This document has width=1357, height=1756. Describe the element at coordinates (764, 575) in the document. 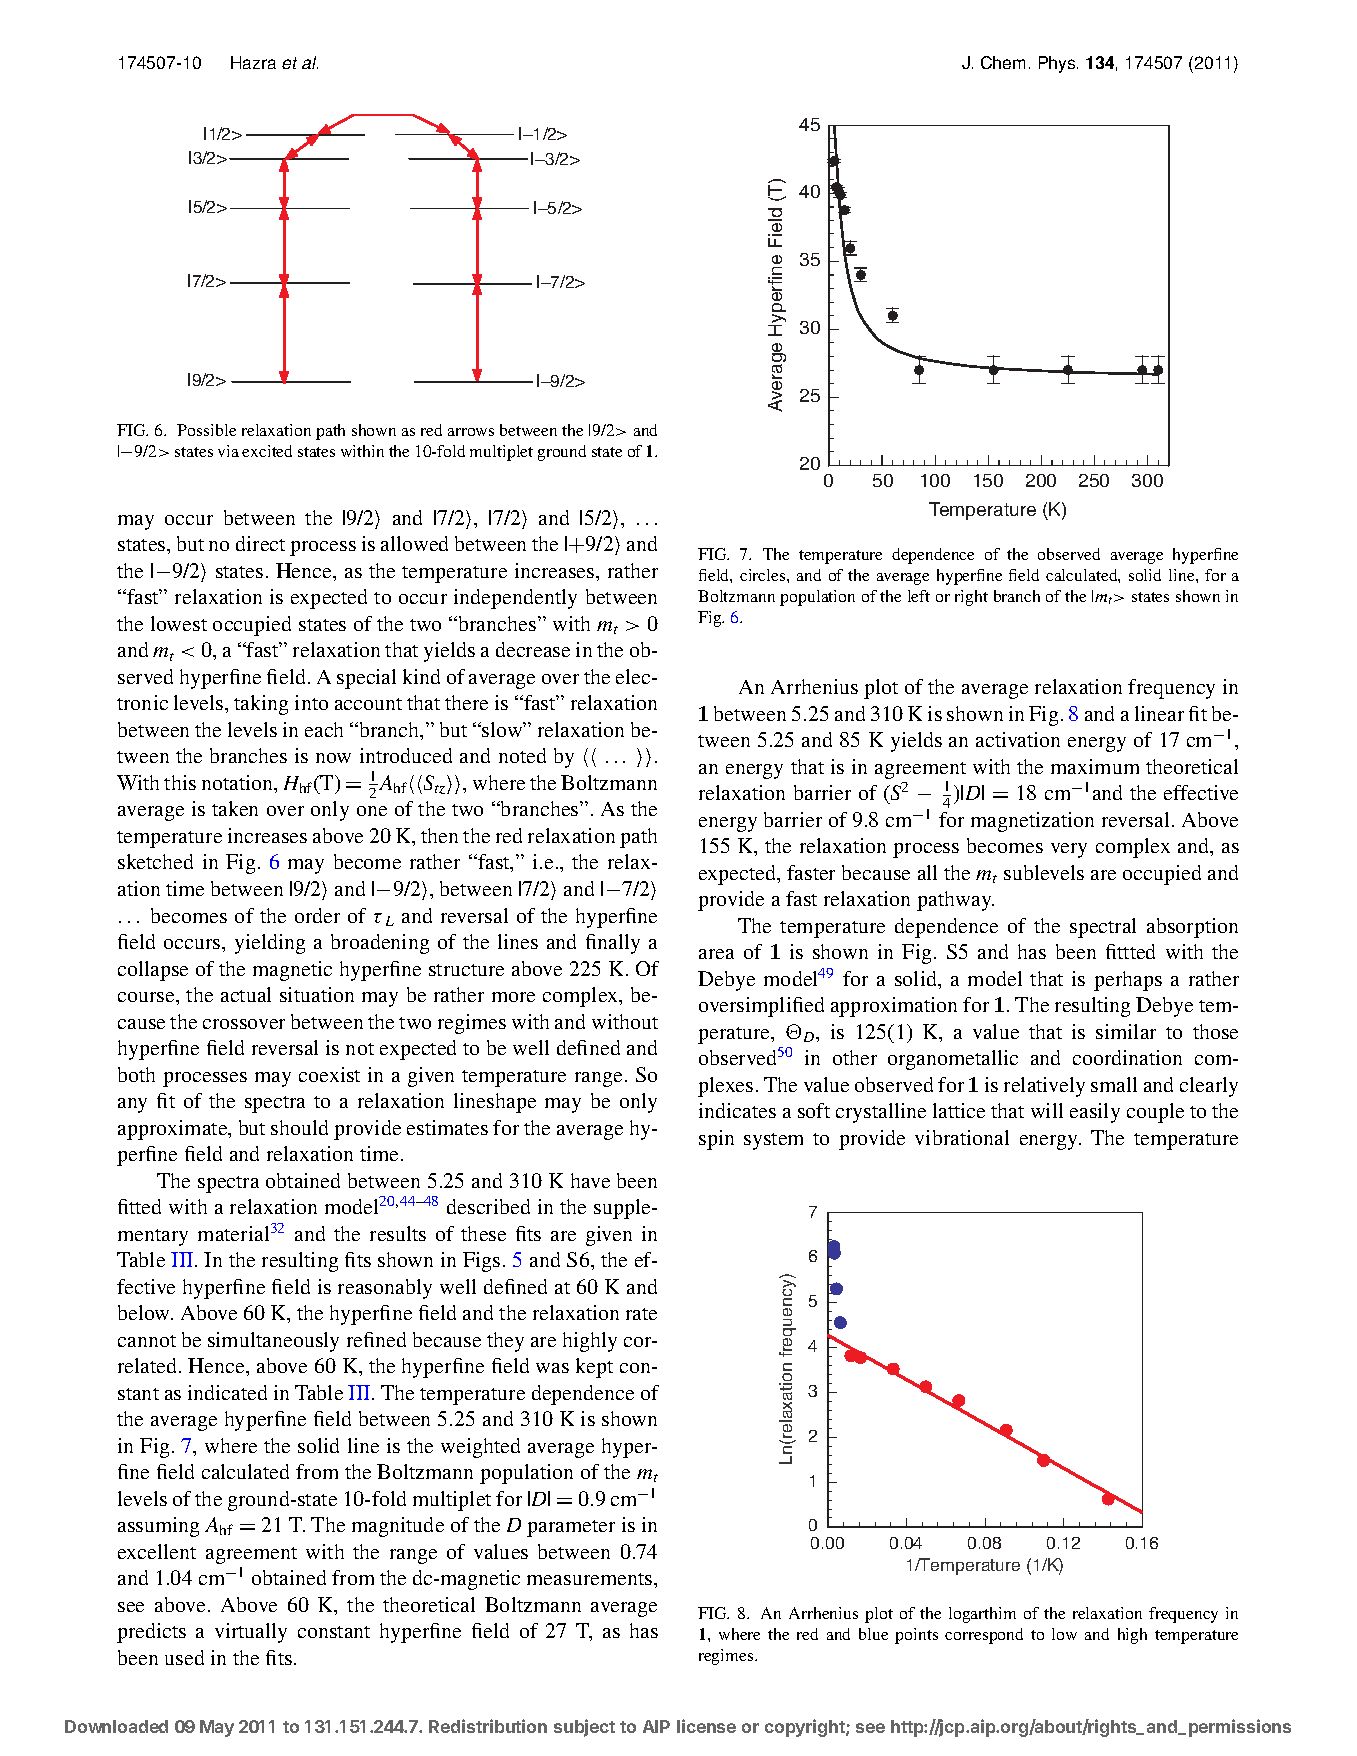

I see `circles` at that location.
